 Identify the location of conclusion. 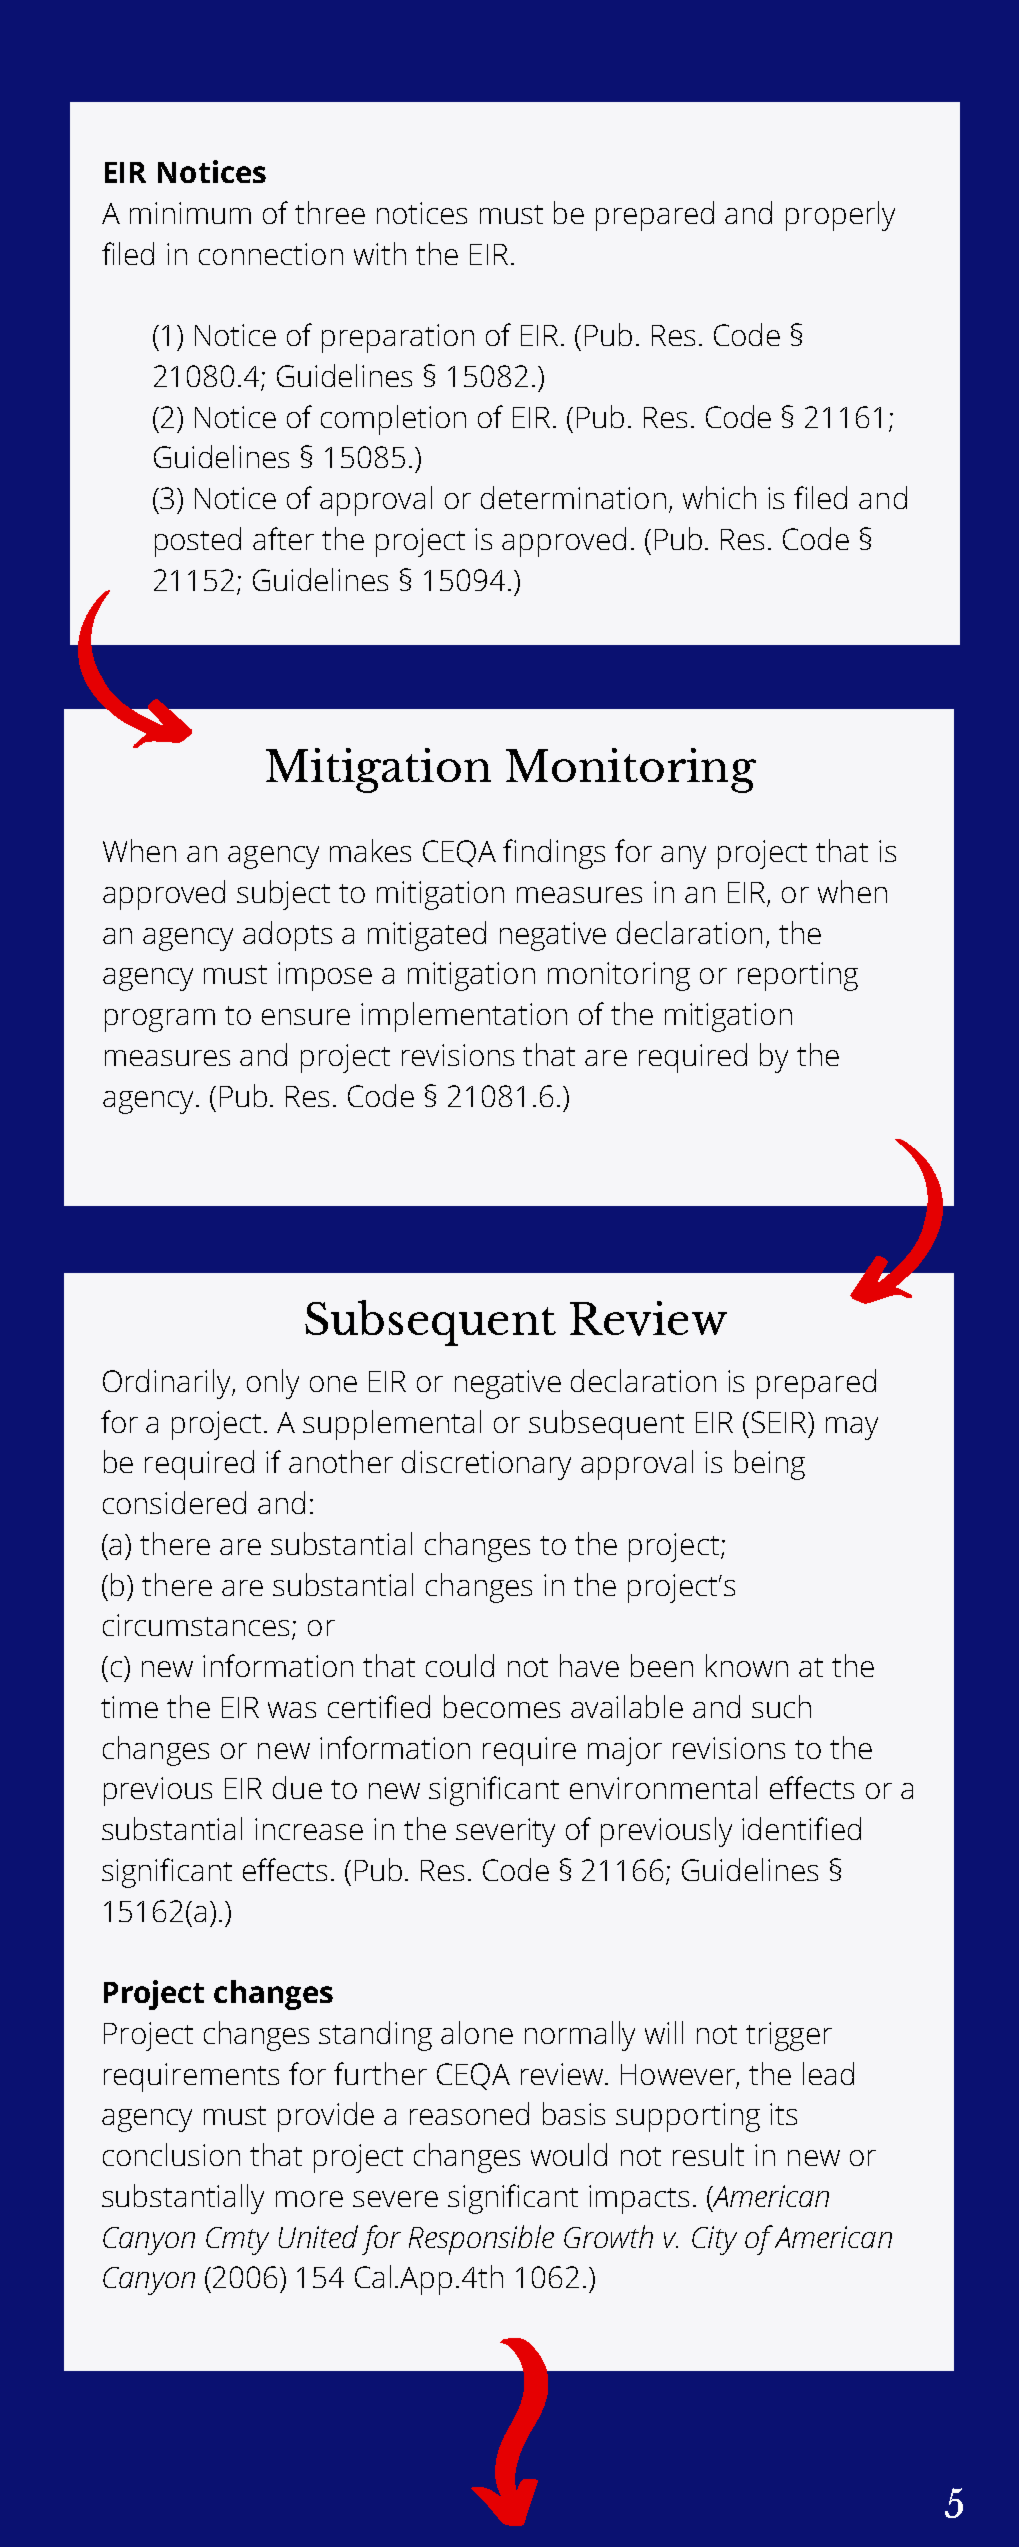
(171, 2154).
